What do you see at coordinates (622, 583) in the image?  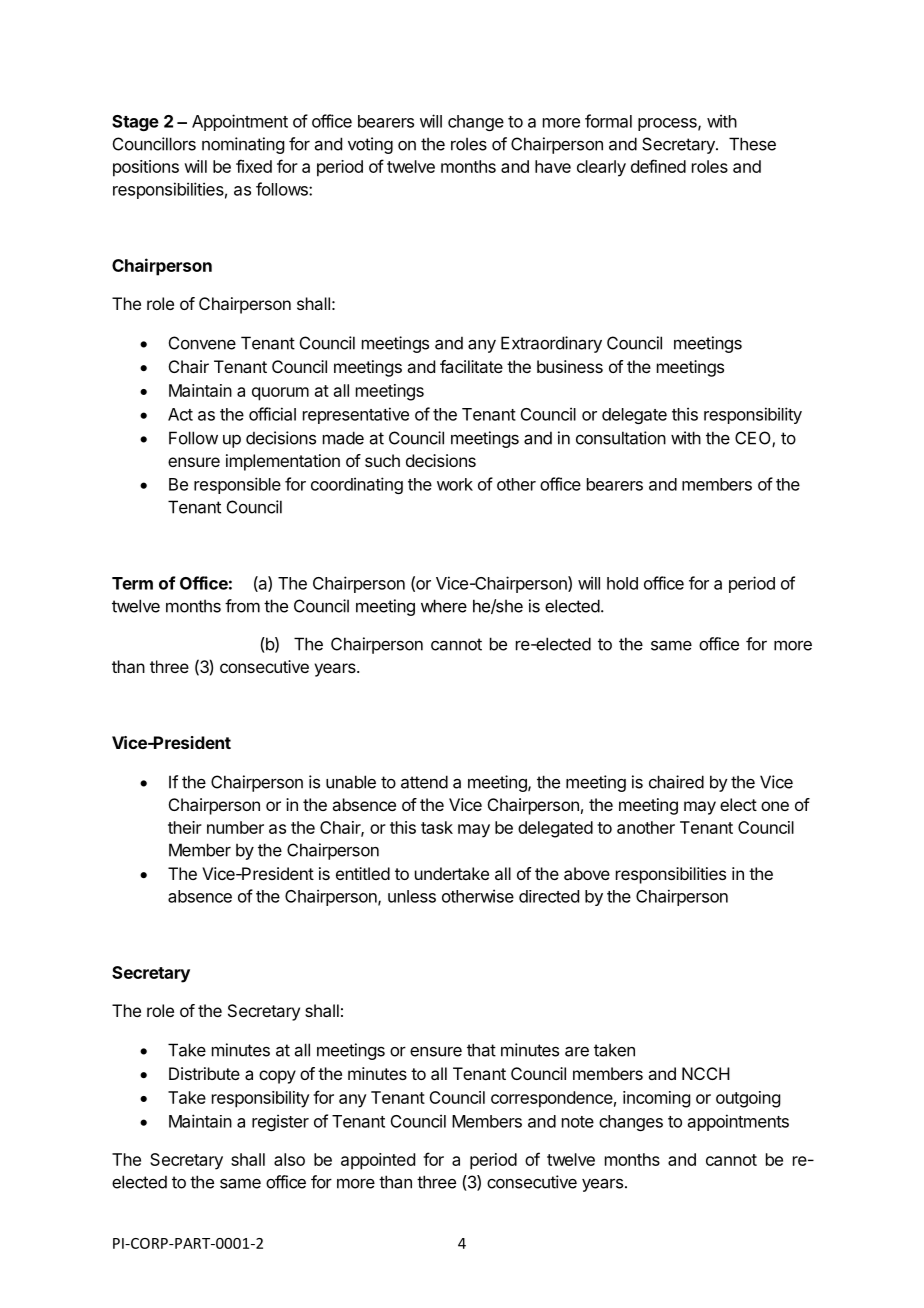 I see `hold` at bounding box center [622, 583].
